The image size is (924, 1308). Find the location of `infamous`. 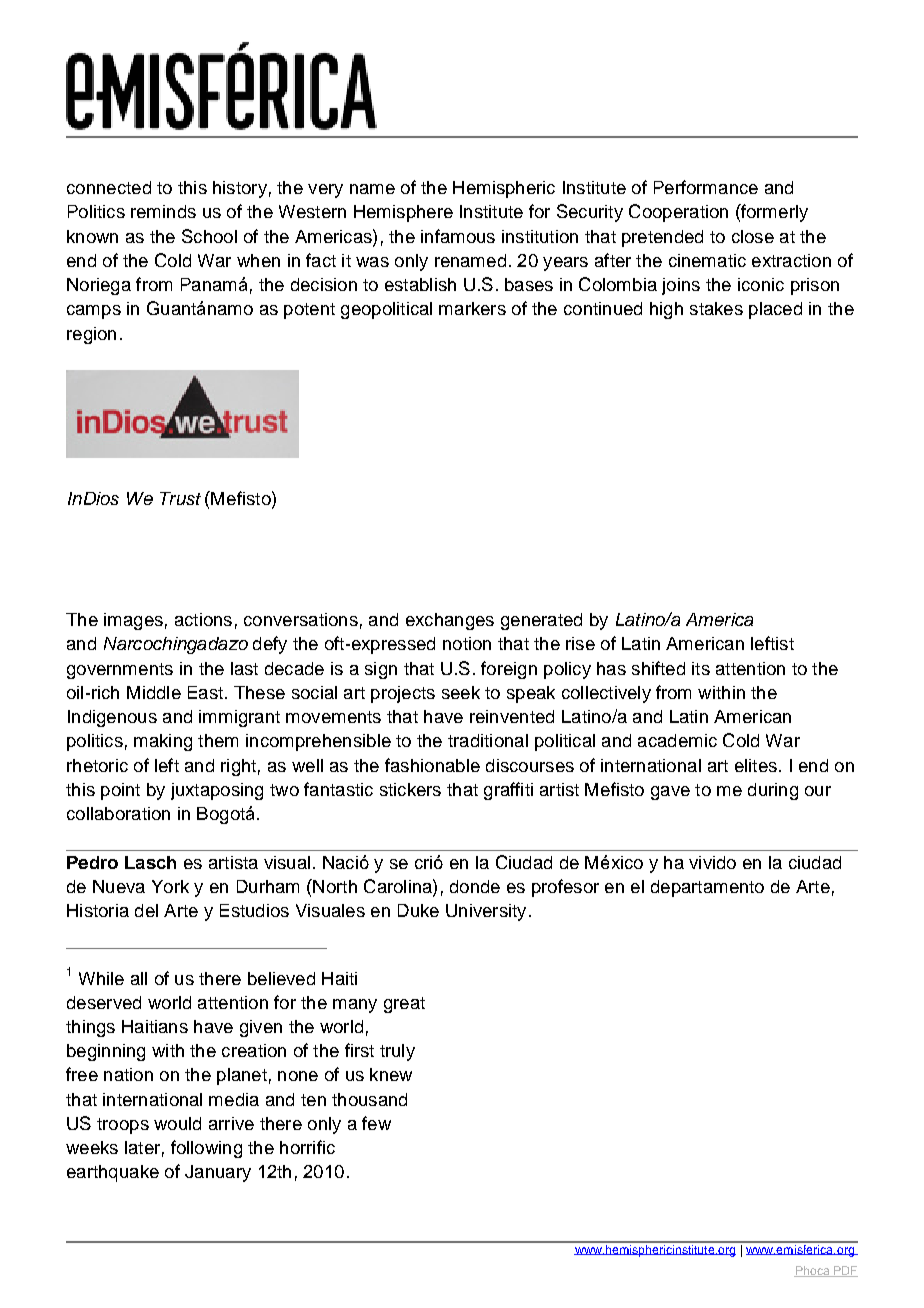

infamous is located at coordinates (458, 236).
